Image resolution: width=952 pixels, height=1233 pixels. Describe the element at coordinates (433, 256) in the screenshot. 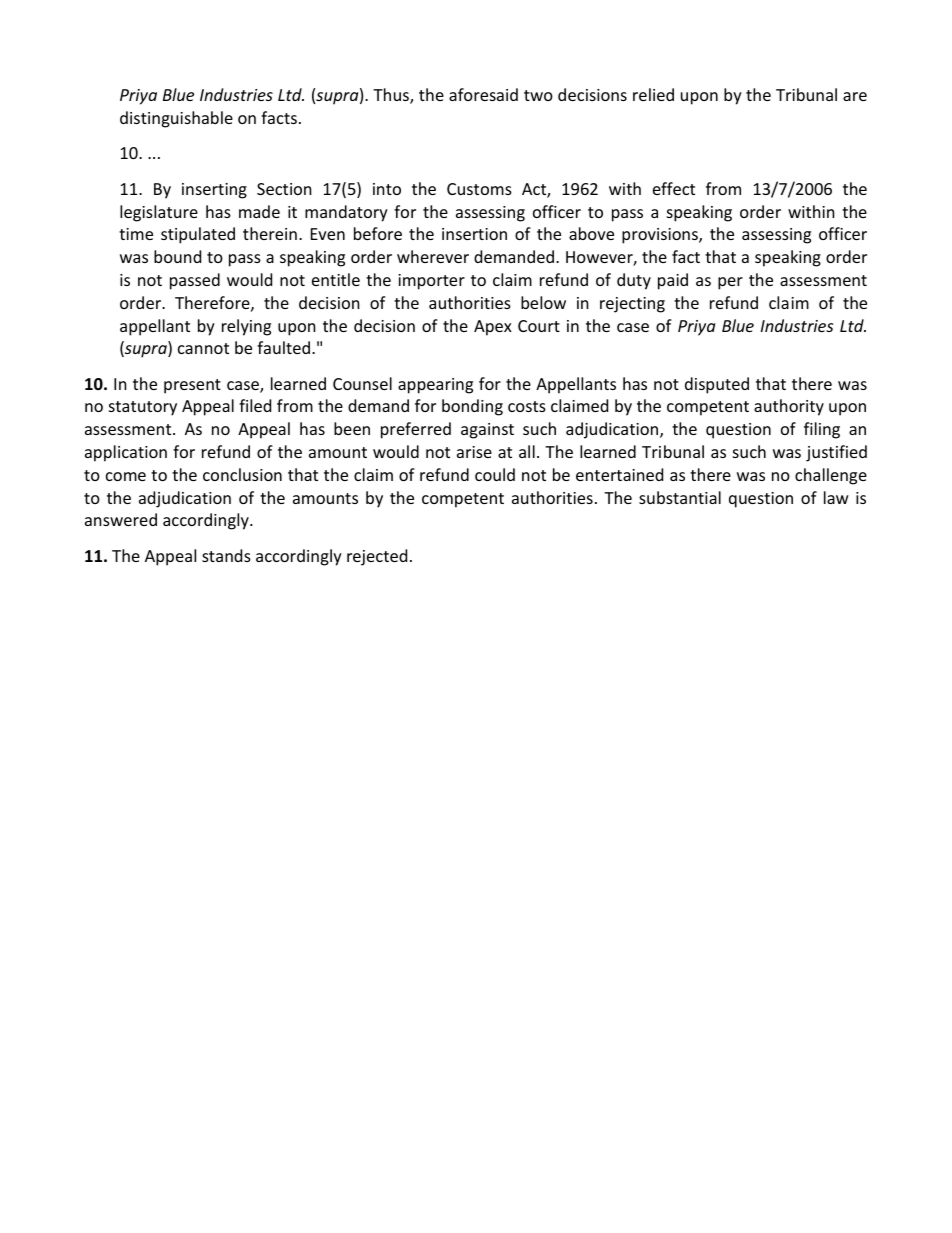

I see `wherever` at that location.
